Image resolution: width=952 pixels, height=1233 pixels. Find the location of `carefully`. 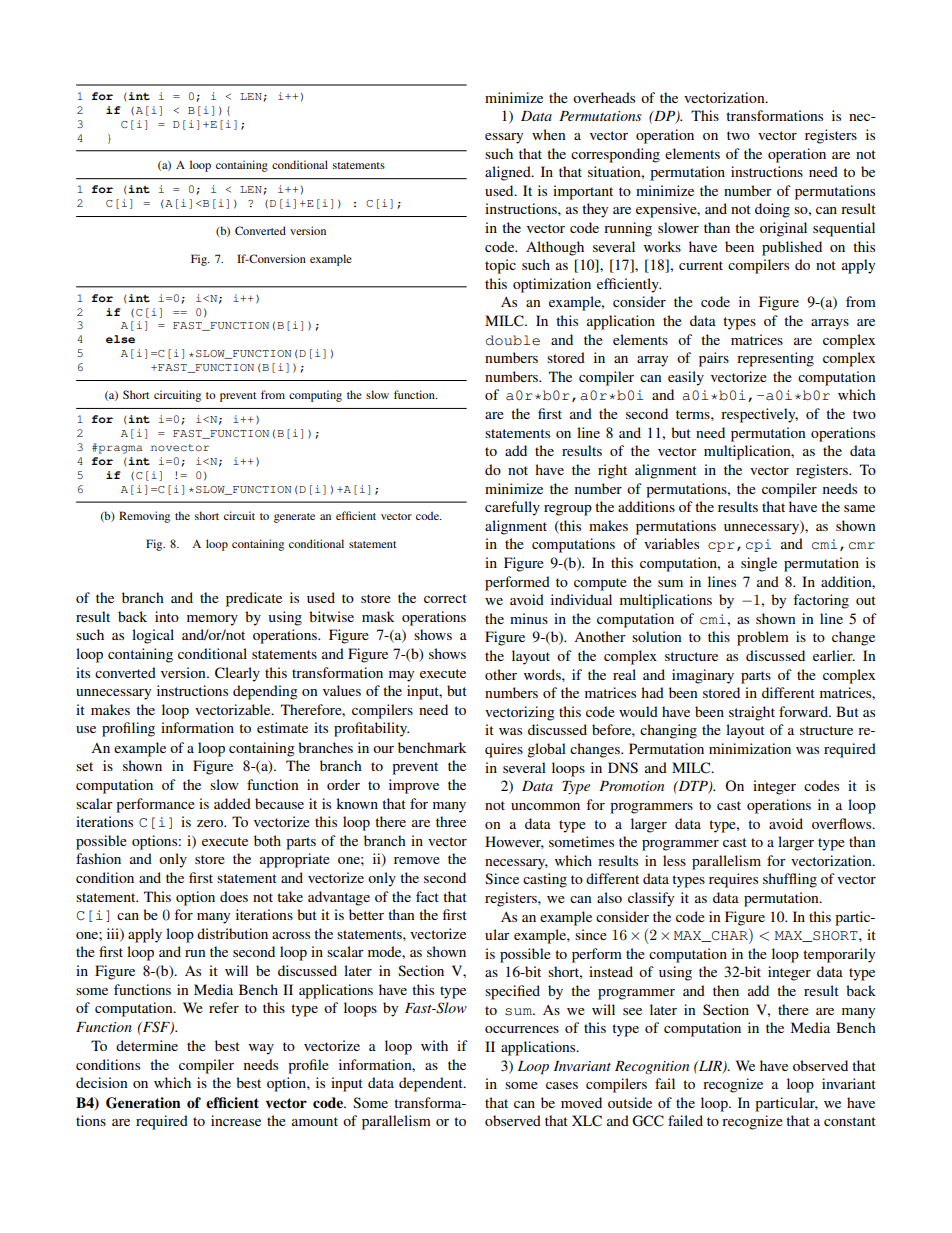

carefully is located at coordinates (512, 508).
